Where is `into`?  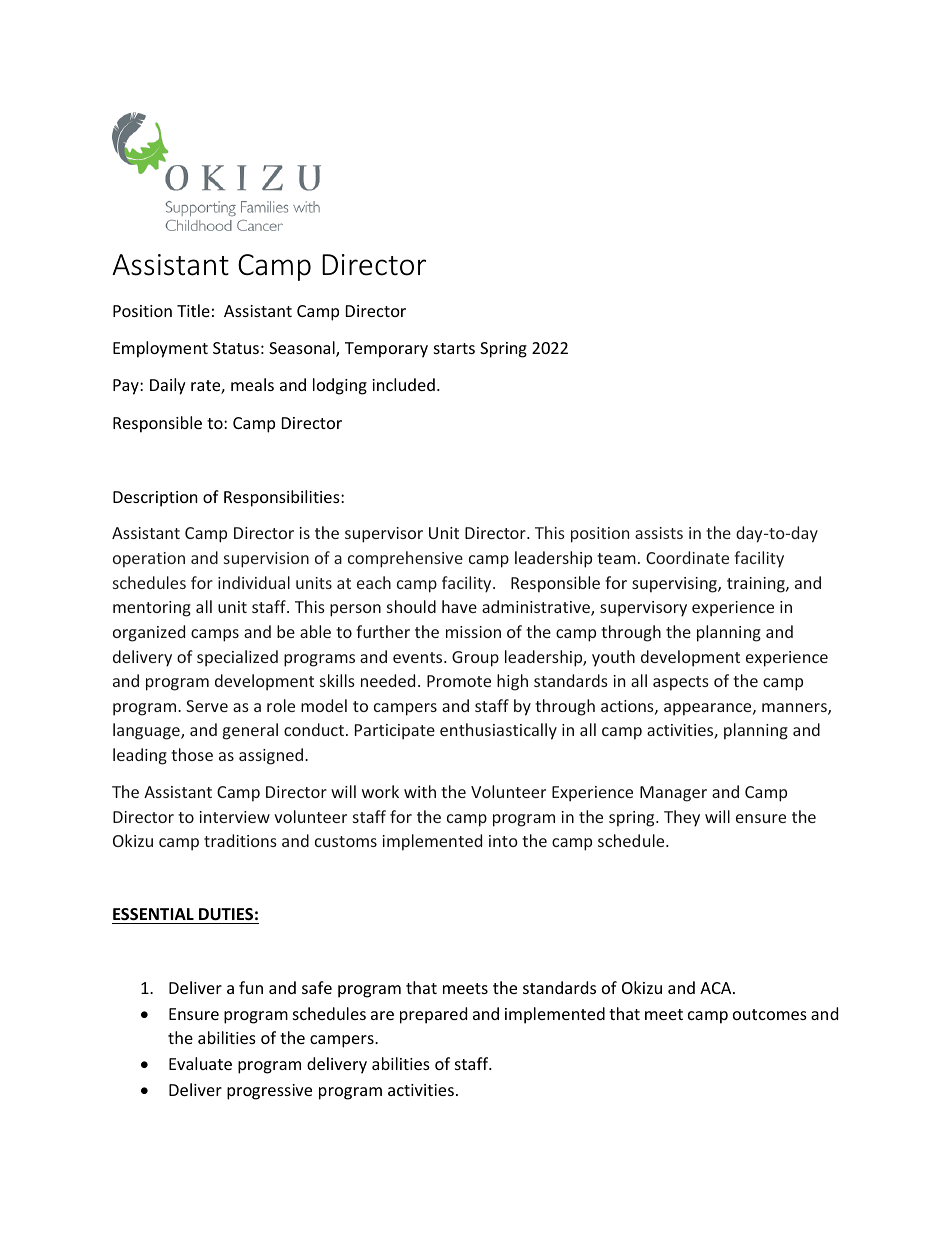
into is located at coordinates (503, 841).
